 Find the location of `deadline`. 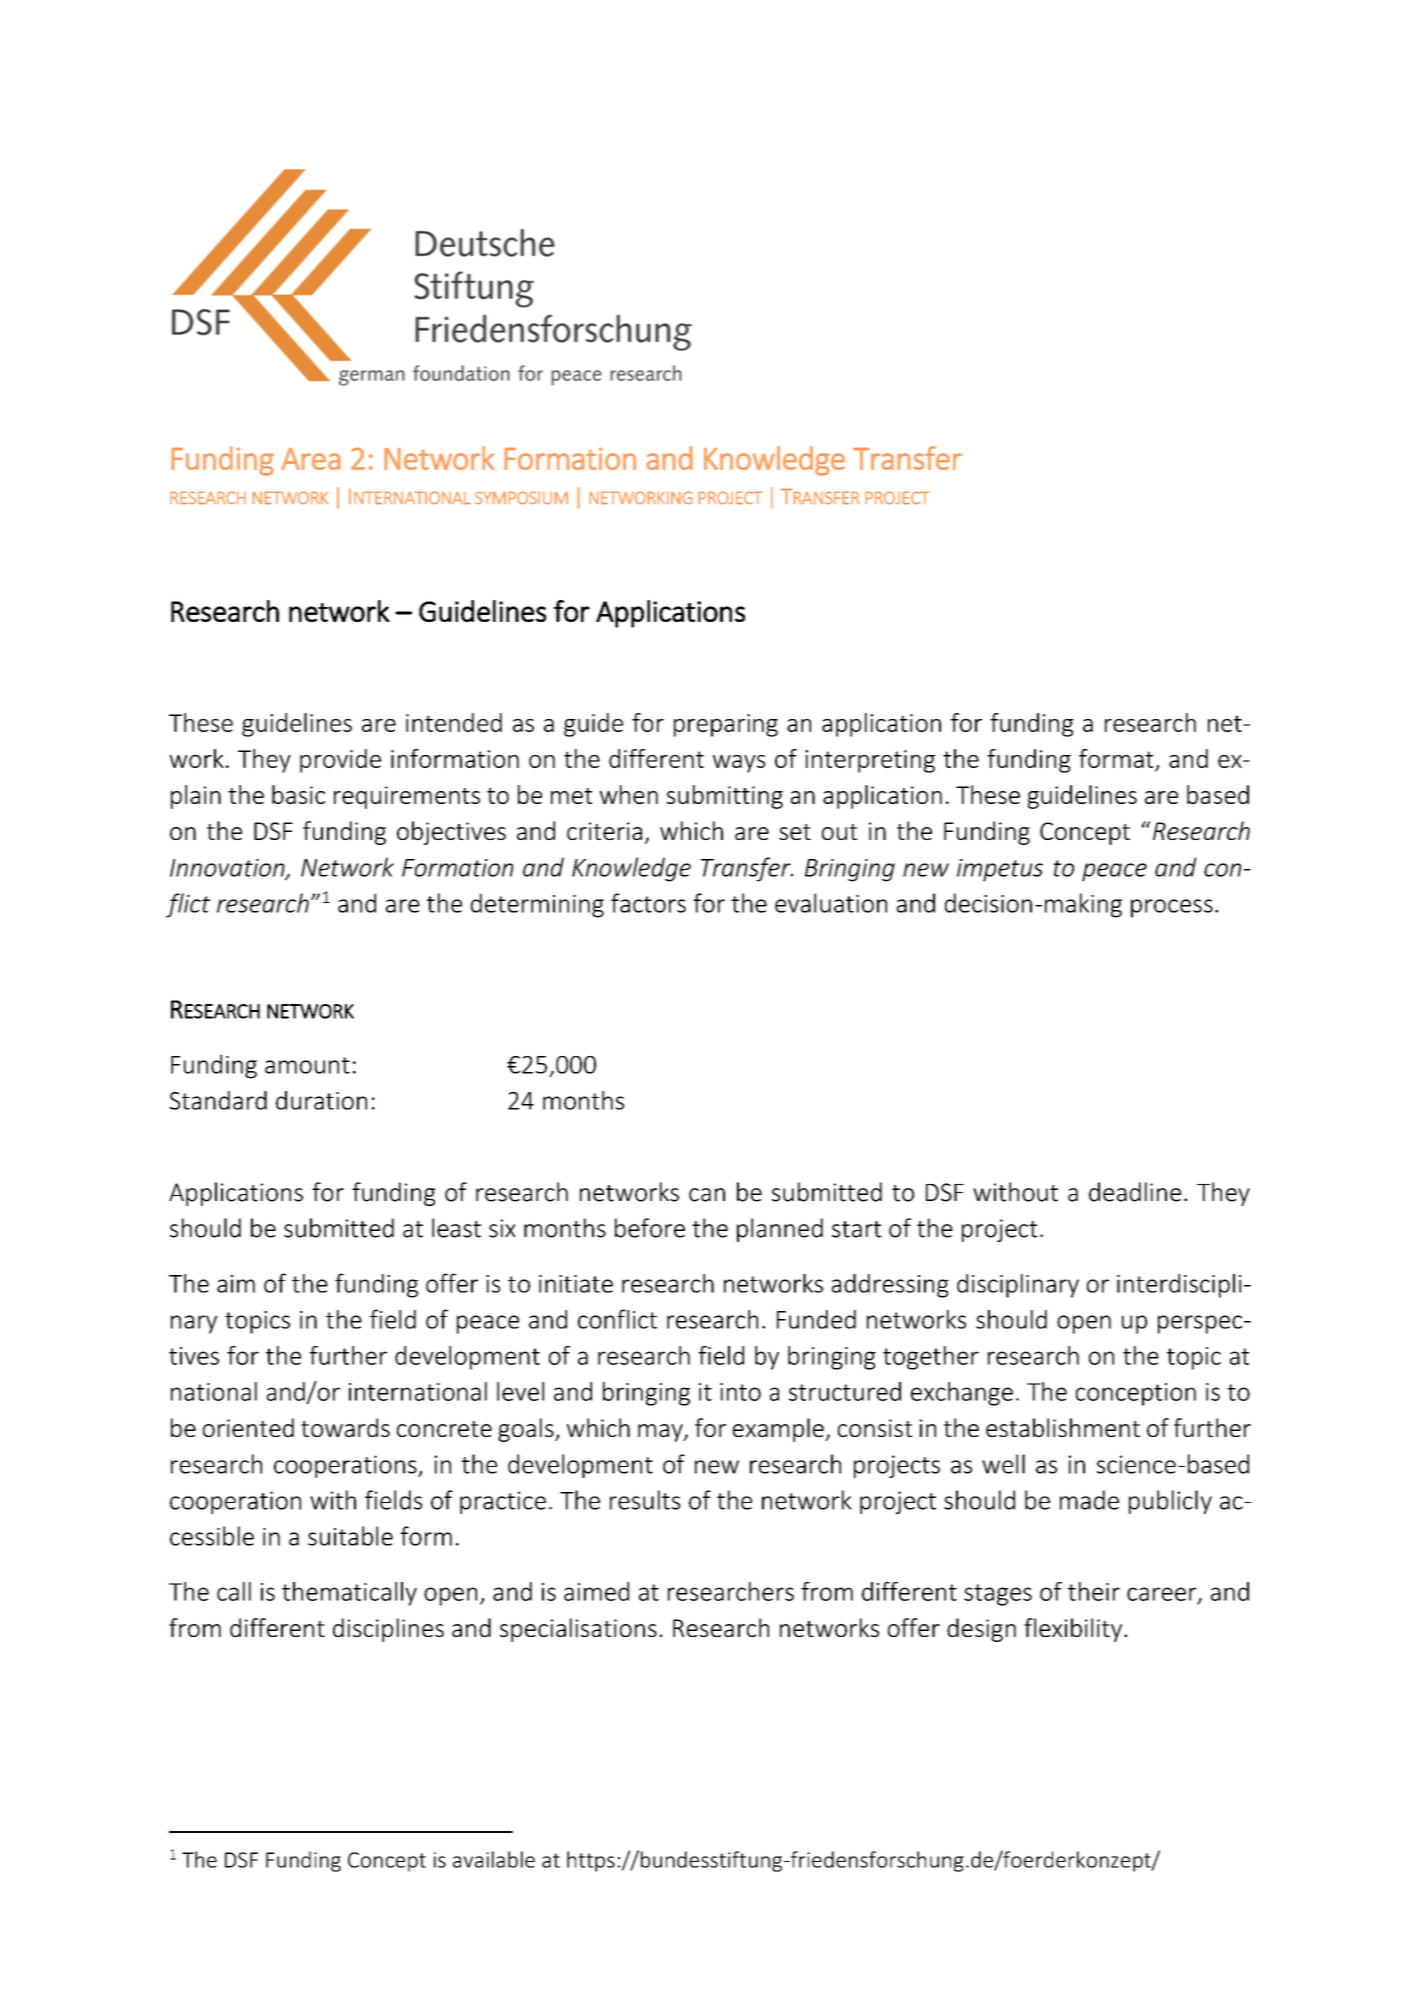

deadline is located at coordinates (1135, 1192).
